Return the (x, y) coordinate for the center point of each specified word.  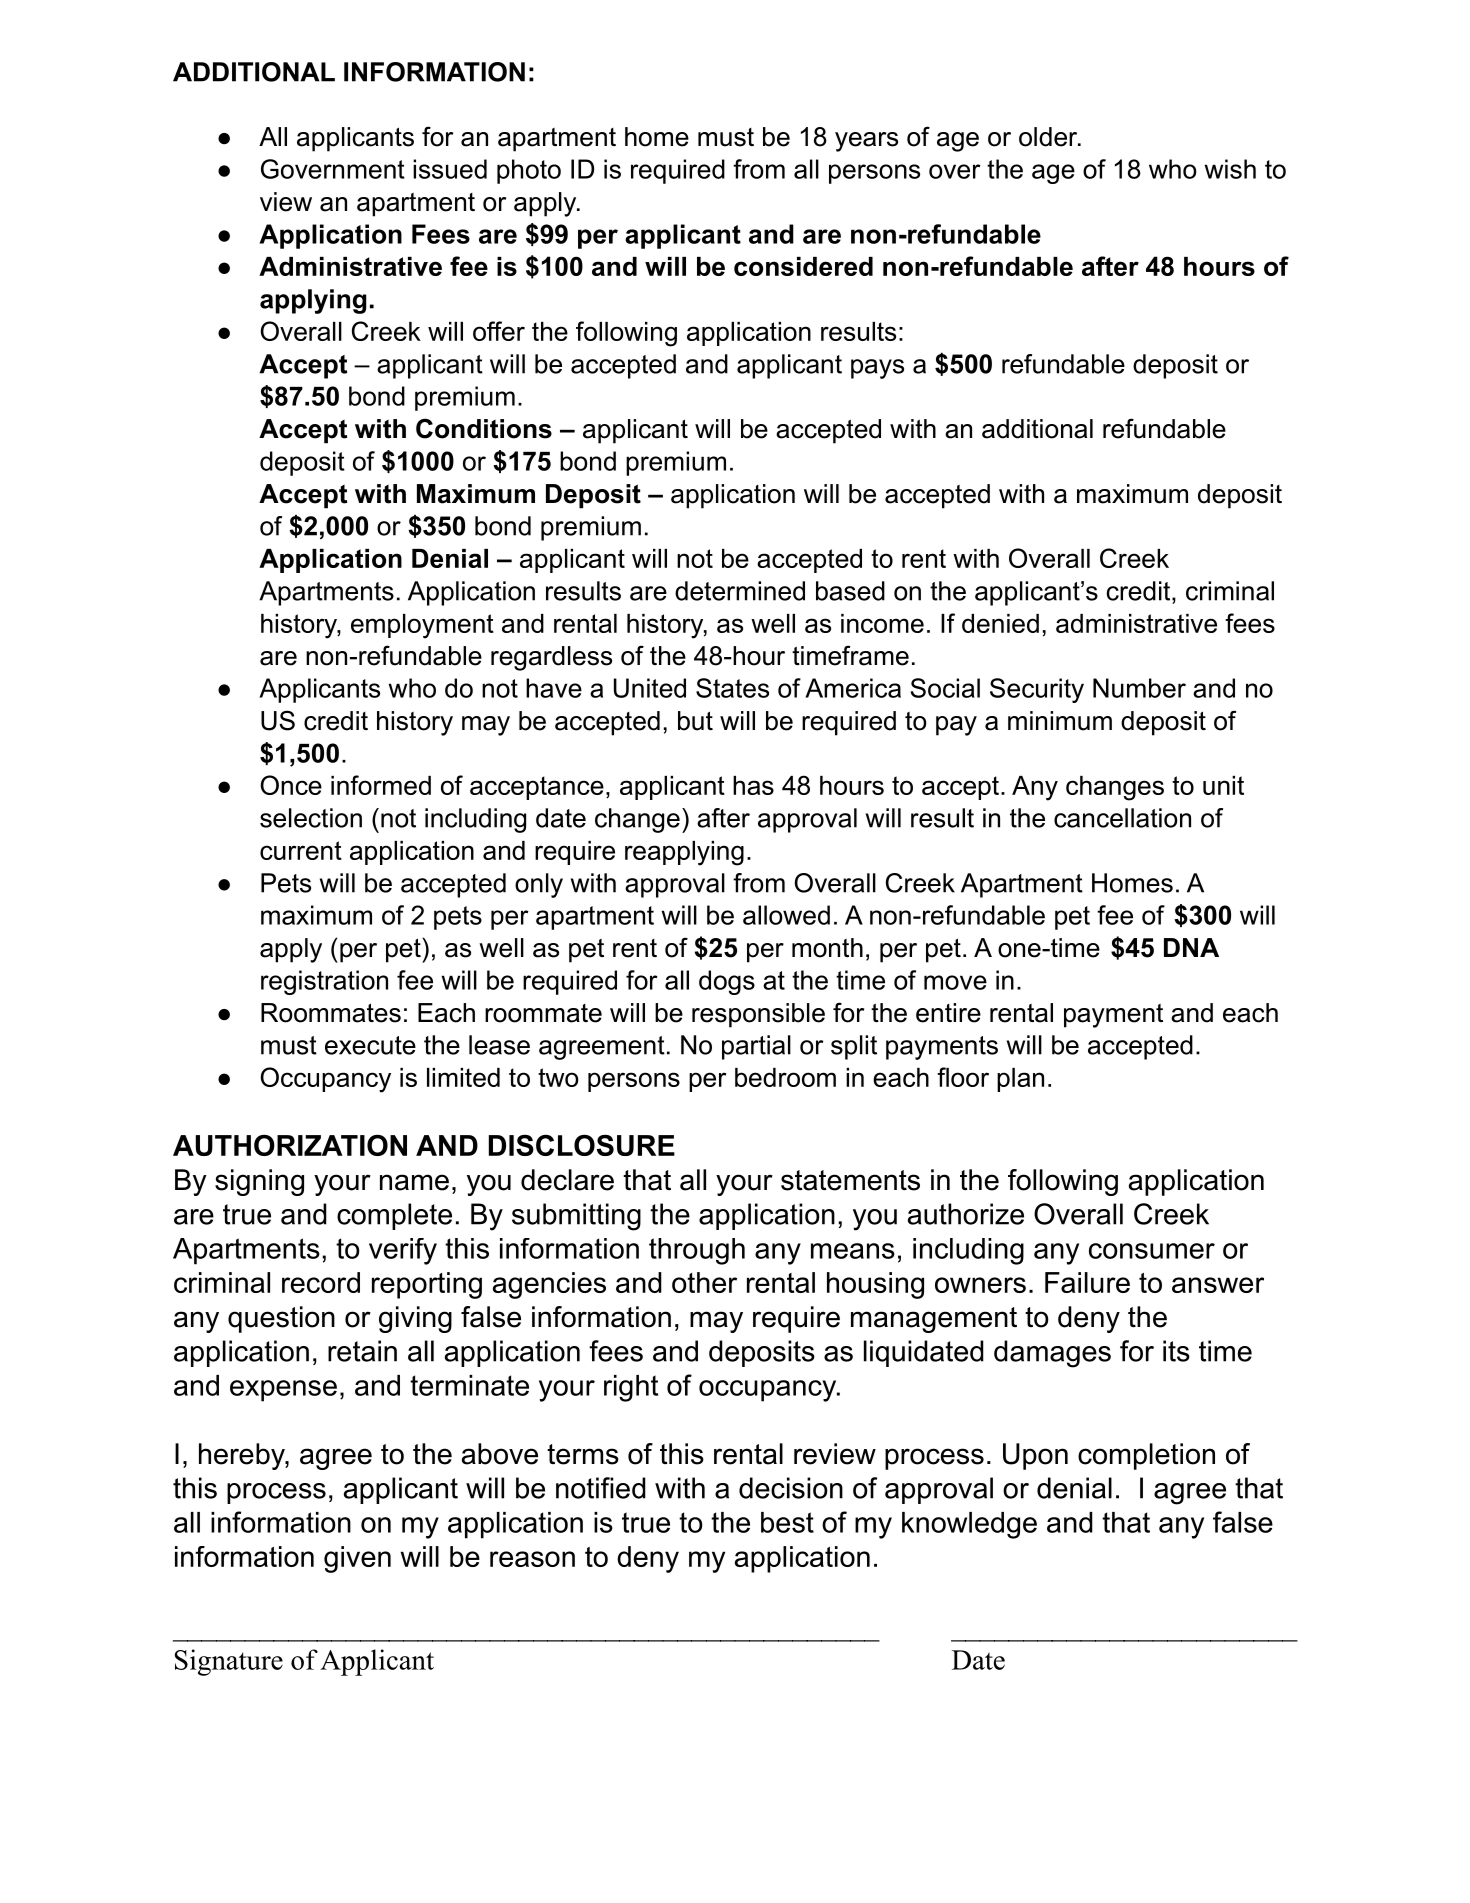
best (787, 1522)
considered (803, 266)
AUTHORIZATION (290, 1145)
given (357, 1559)
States (732, 688)
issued (450, 169)
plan (1020, 1080)
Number (1139, 688)
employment (422, 626)
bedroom (785, 1077)
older (1049, 137)
